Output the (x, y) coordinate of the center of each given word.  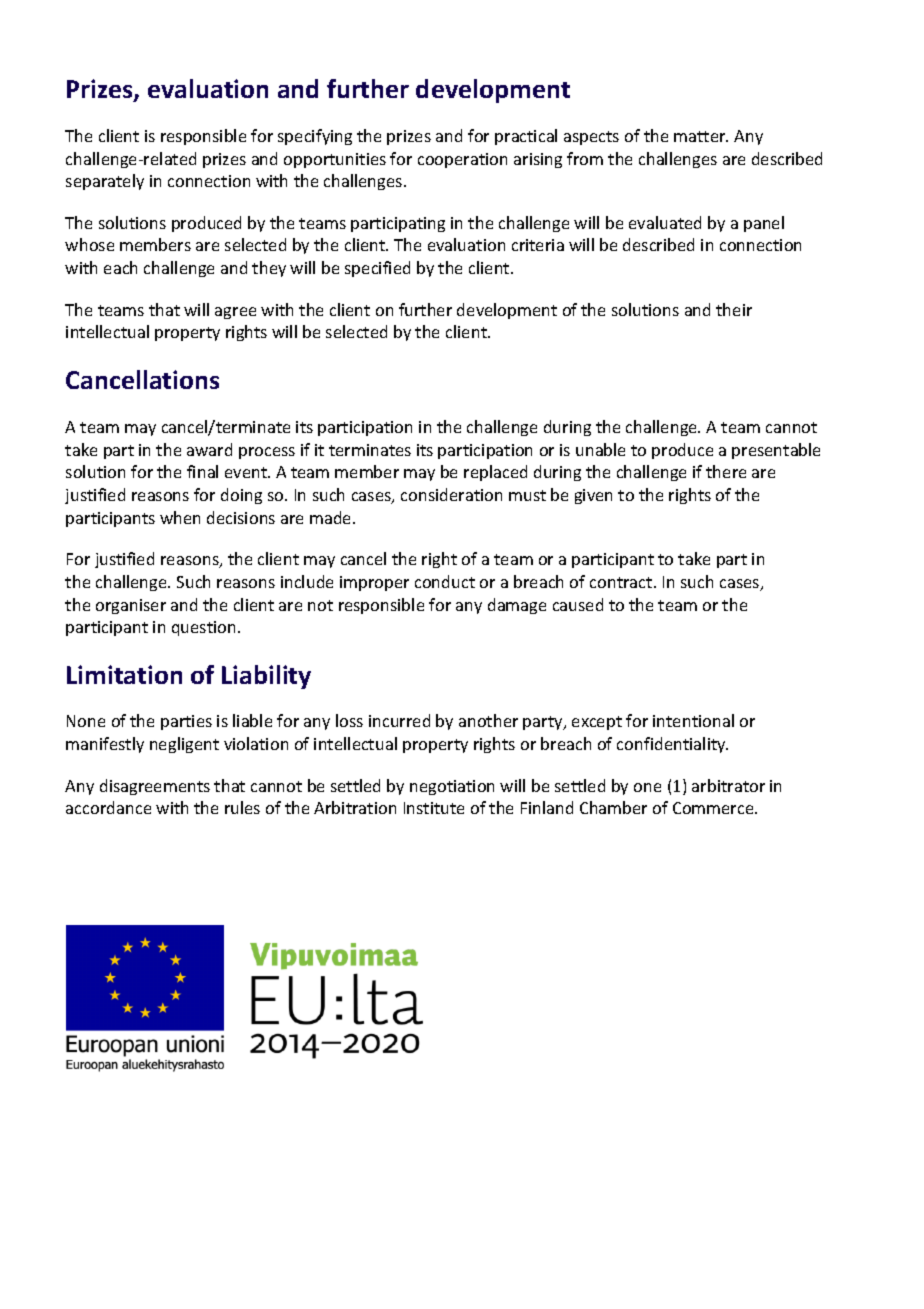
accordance (108, 807)
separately (105, 182)
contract (622, 582)
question (203, 628)
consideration (451, 494)
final (202, 471)
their (734, 309)
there (726, 471)
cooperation (462, 160)
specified (377, 269)
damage (517, 606)
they (269, 269)
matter (701, 136)
